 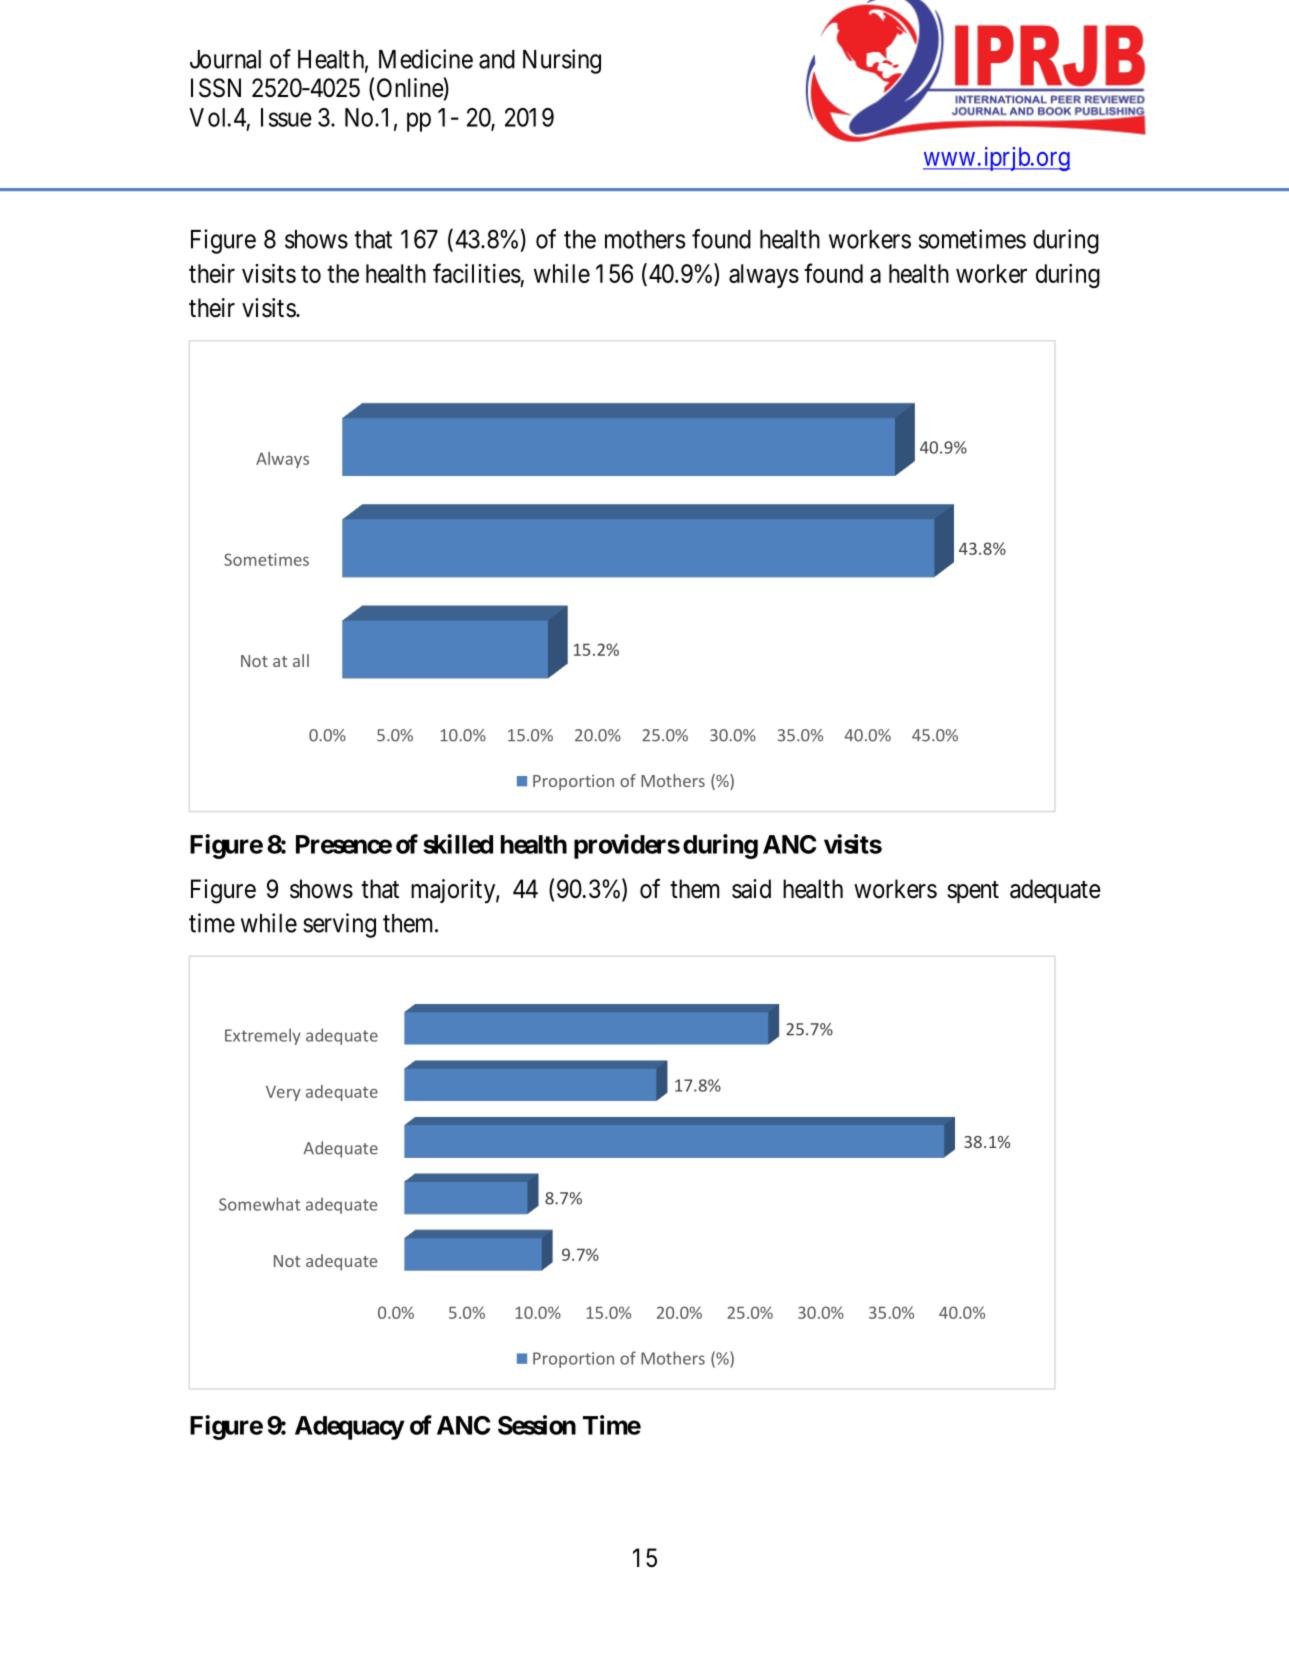 I want to click on Somewhat, so click(x=259, y=1204).
